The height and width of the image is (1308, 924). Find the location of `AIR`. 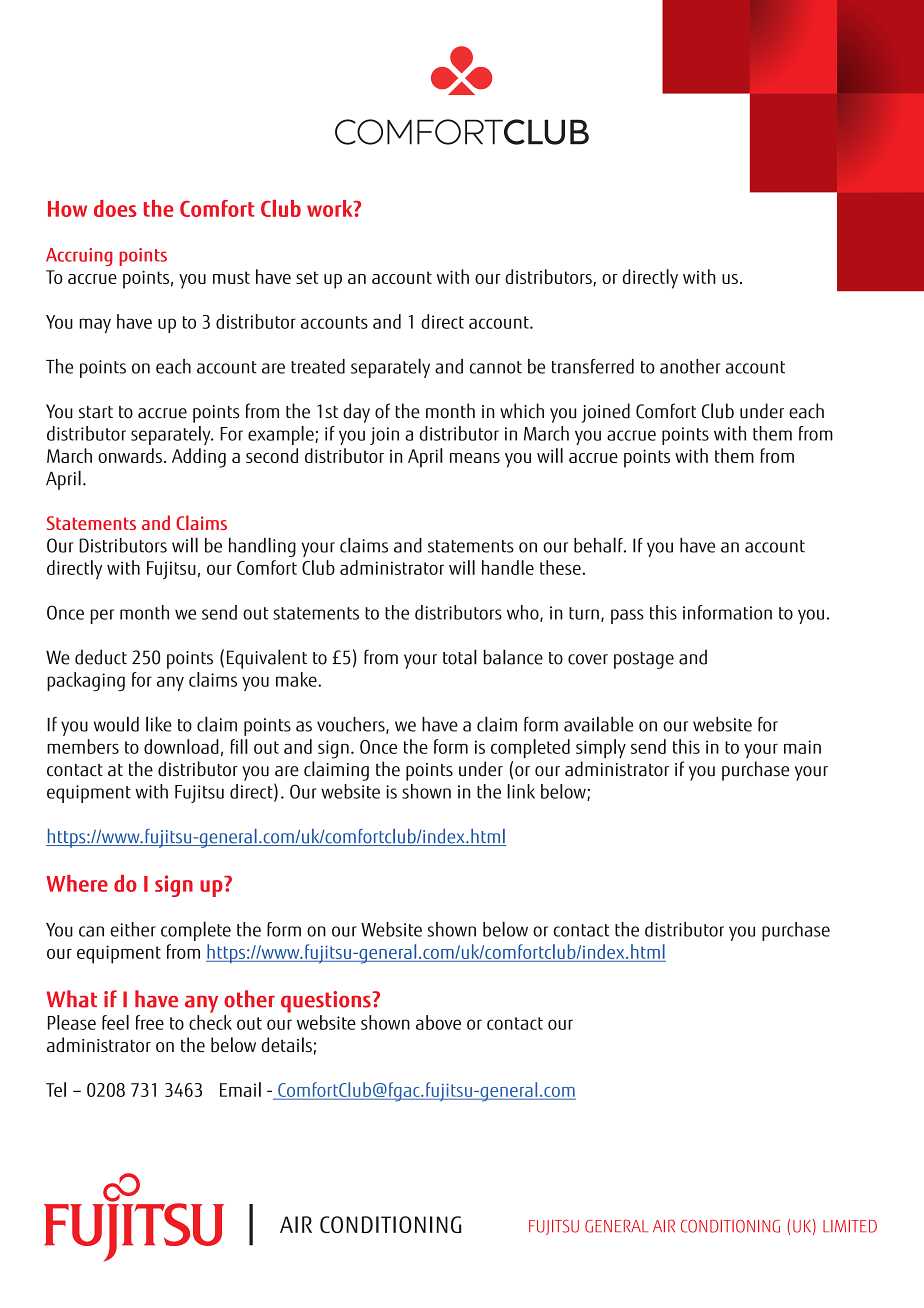

AIR is located at coordinates (664, 1226).
